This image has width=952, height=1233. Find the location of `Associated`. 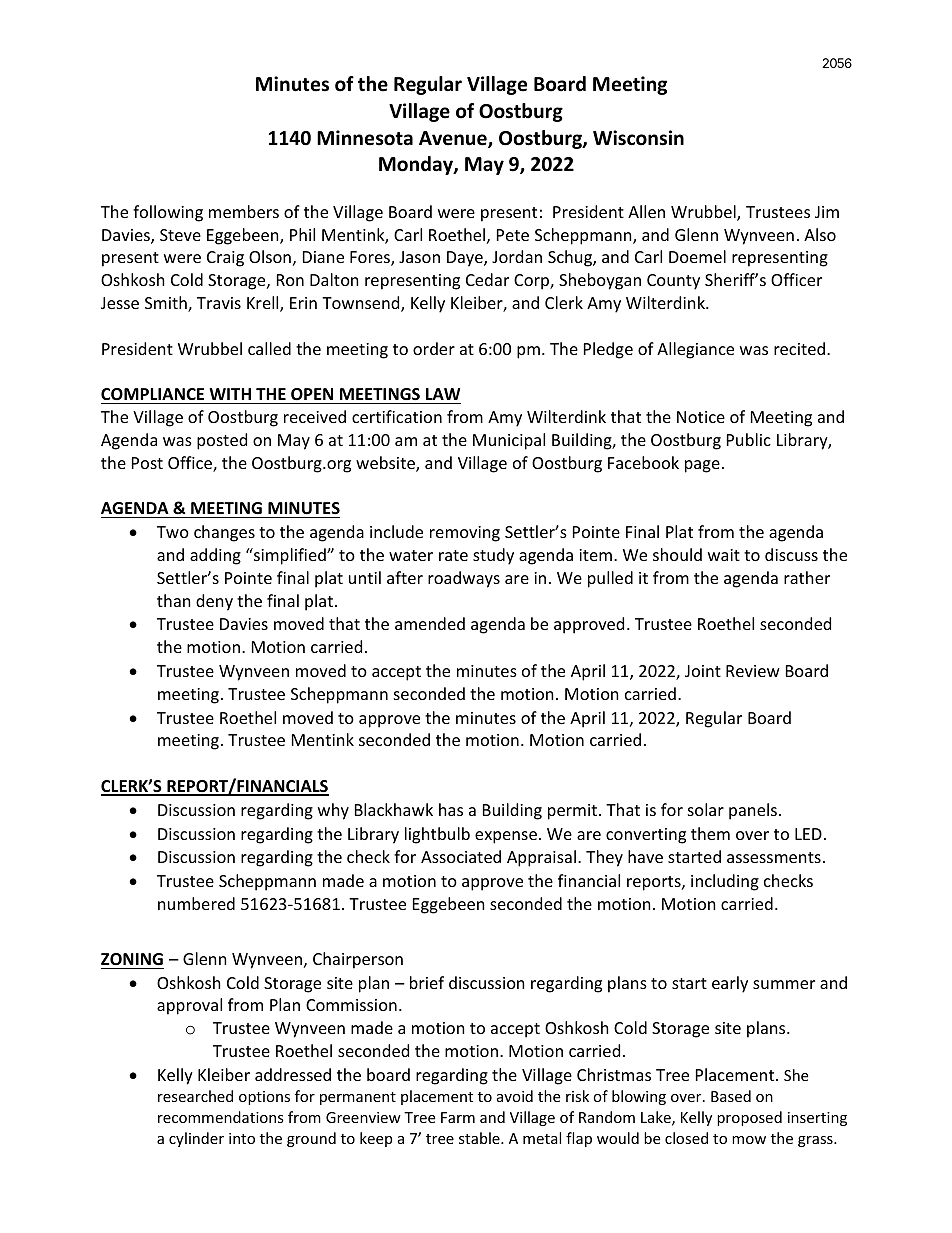

Associated is located at coordinates (461, 856).
